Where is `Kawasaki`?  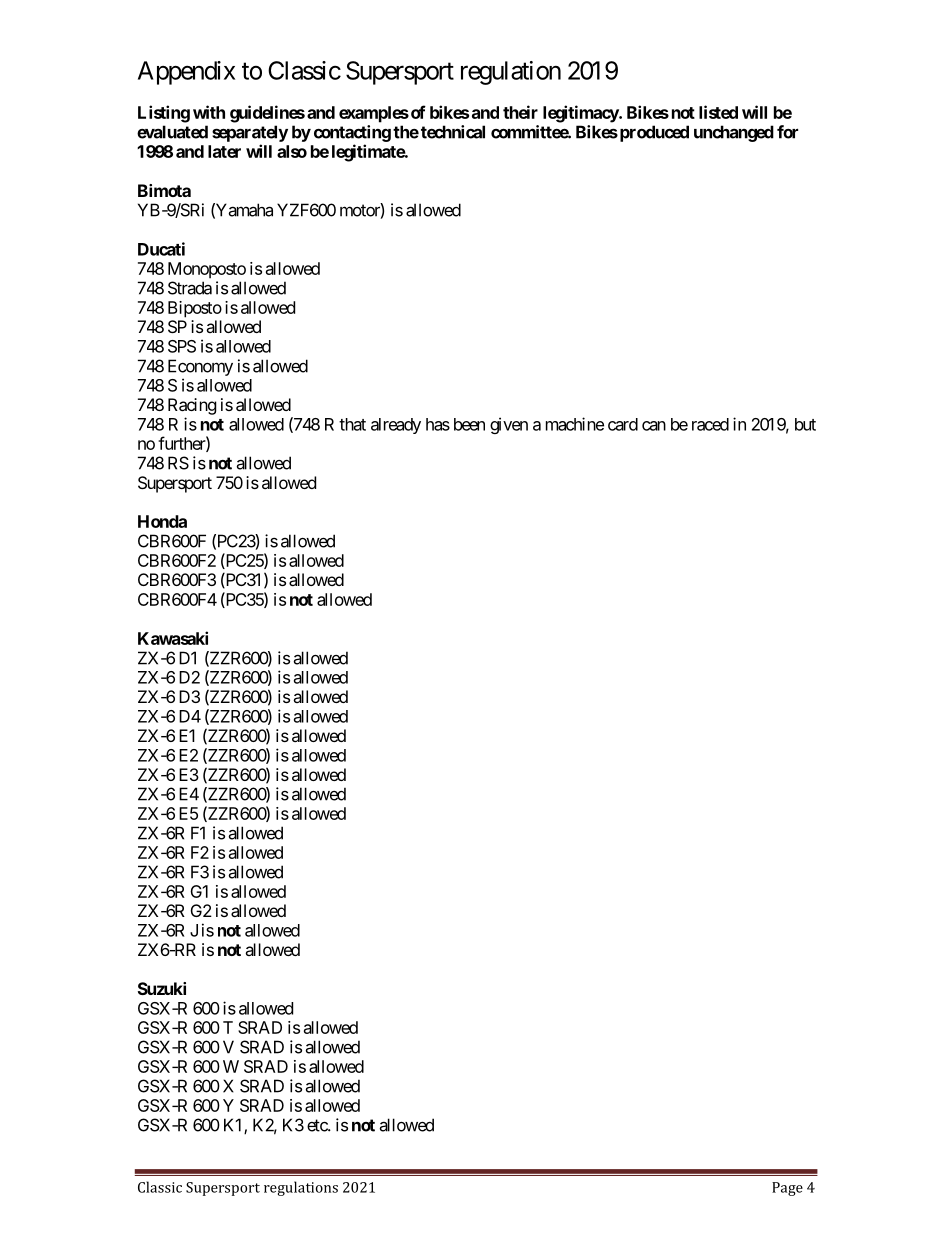
Kawasaki is located at coordinates (173, 638).
